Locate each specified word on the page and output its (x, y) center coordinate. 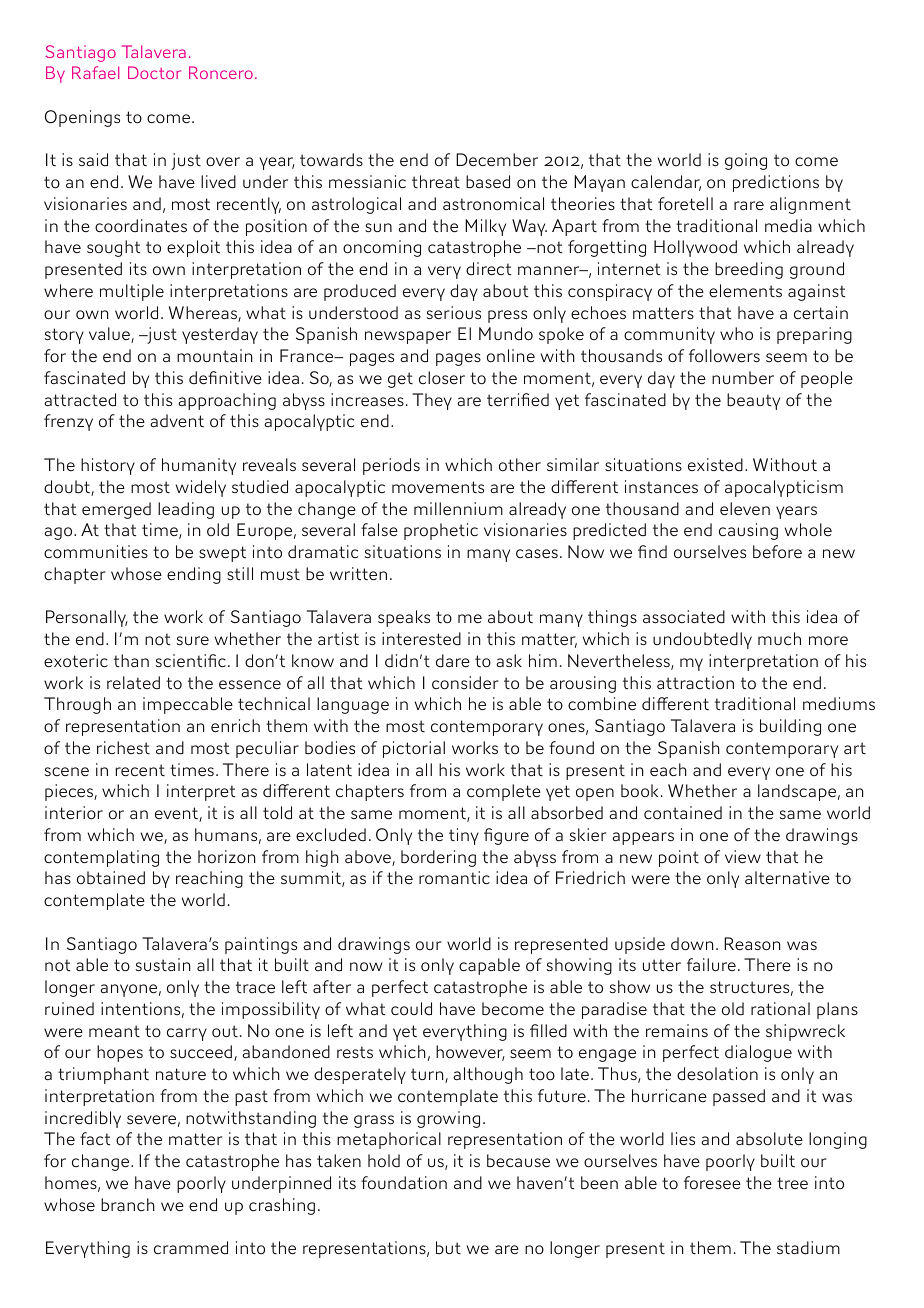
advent (177, 421)
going (746, 161)
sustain (163, 965)
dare (453, 661)
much (779, 638)
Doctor (154, 72)
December (497, 160)
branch (128, 1205)
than (131, 661)
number (743, 378)
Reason (752, 944)
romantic (454, 878)
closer (442, 378)
